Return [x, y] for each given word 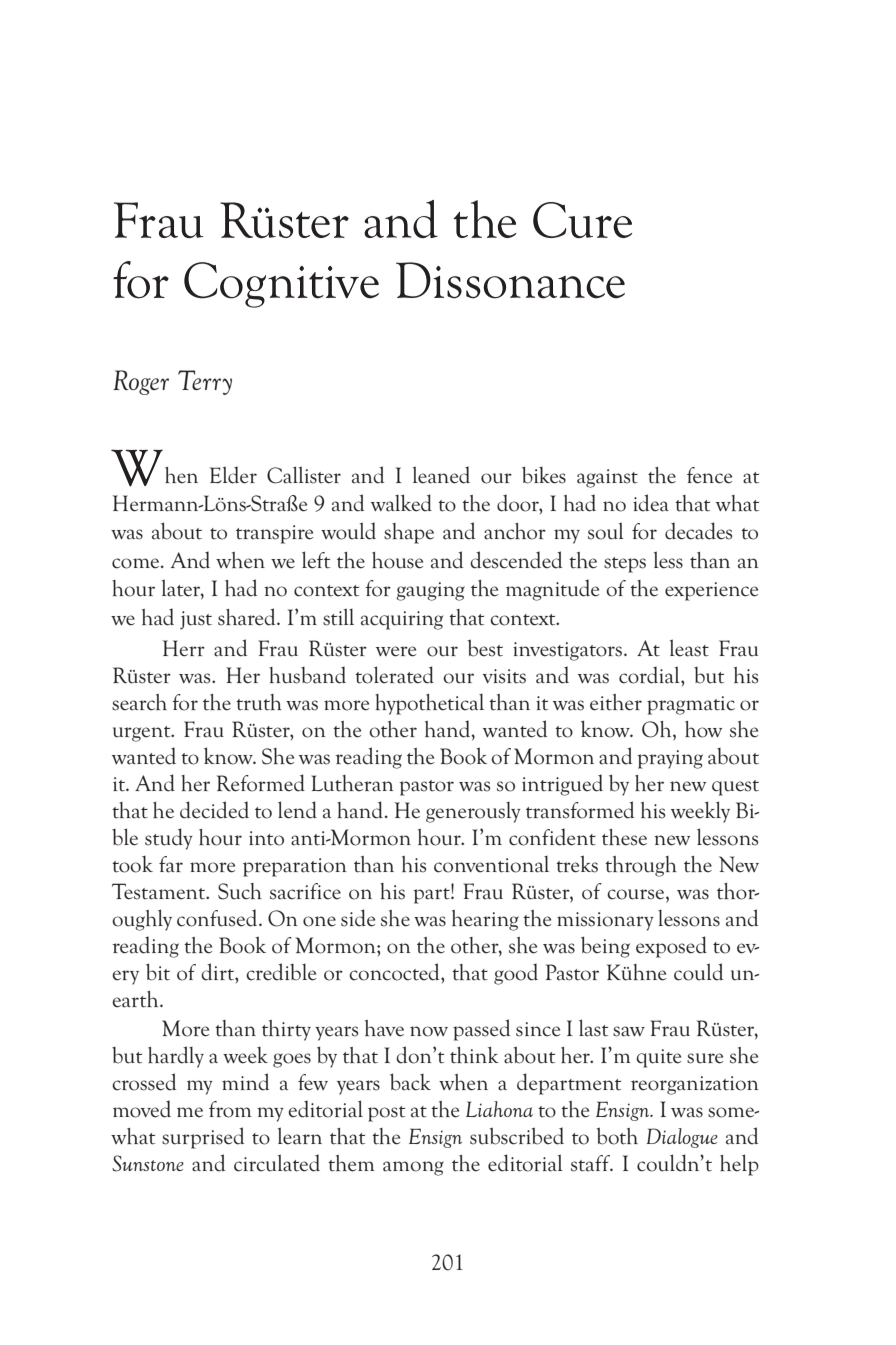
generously [473, 812]
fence [709, 475]
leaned [441, 475]
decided [214, 810]
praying [670, 759]
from [230, 1109]
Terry [205, 382]
